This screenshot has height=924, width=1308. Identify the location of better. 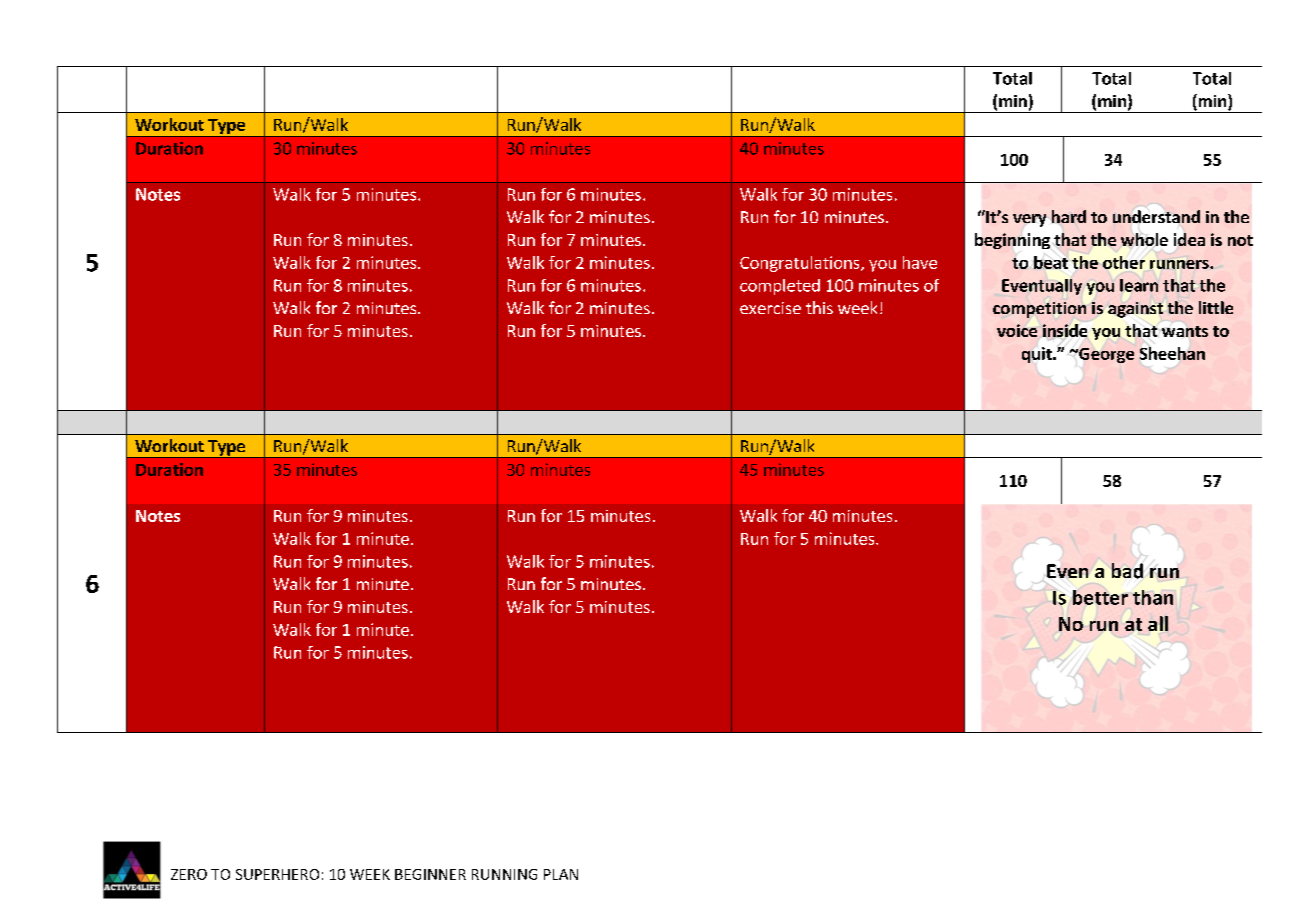
(1100, 597).
